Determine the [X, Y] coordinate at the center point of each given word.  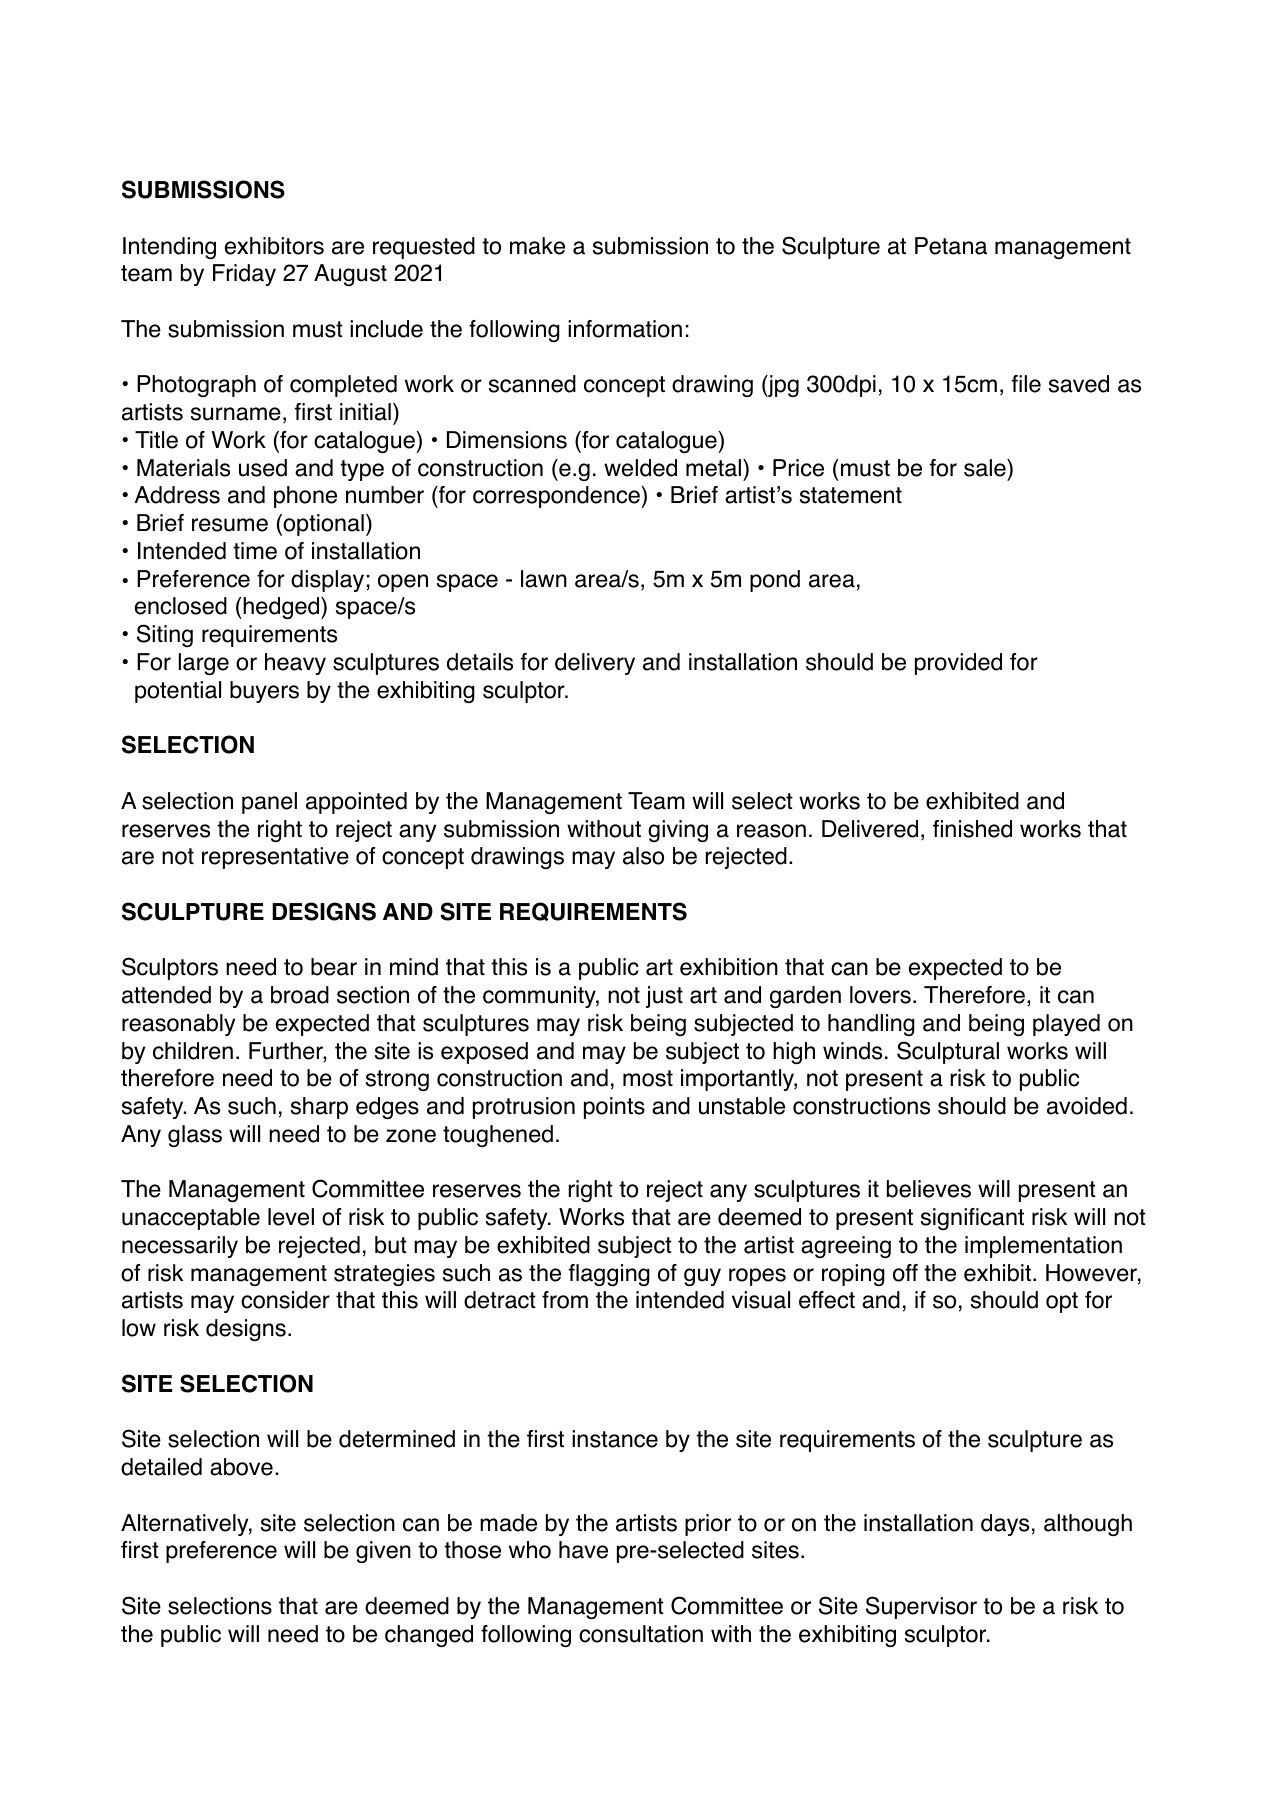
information [625, 329]
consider [285, 1300]
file [1026, 384]
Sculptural [948, 1052]
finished [972, 829]
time [255, 551]
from [565, 1300]
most [648, 1078]
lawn [544, 579]
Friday [244, 275]
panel [269, 803]
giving [678, 831]
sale [986, 468]
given [383, 1552]
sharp [319, 1108]
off [905, 1273]
